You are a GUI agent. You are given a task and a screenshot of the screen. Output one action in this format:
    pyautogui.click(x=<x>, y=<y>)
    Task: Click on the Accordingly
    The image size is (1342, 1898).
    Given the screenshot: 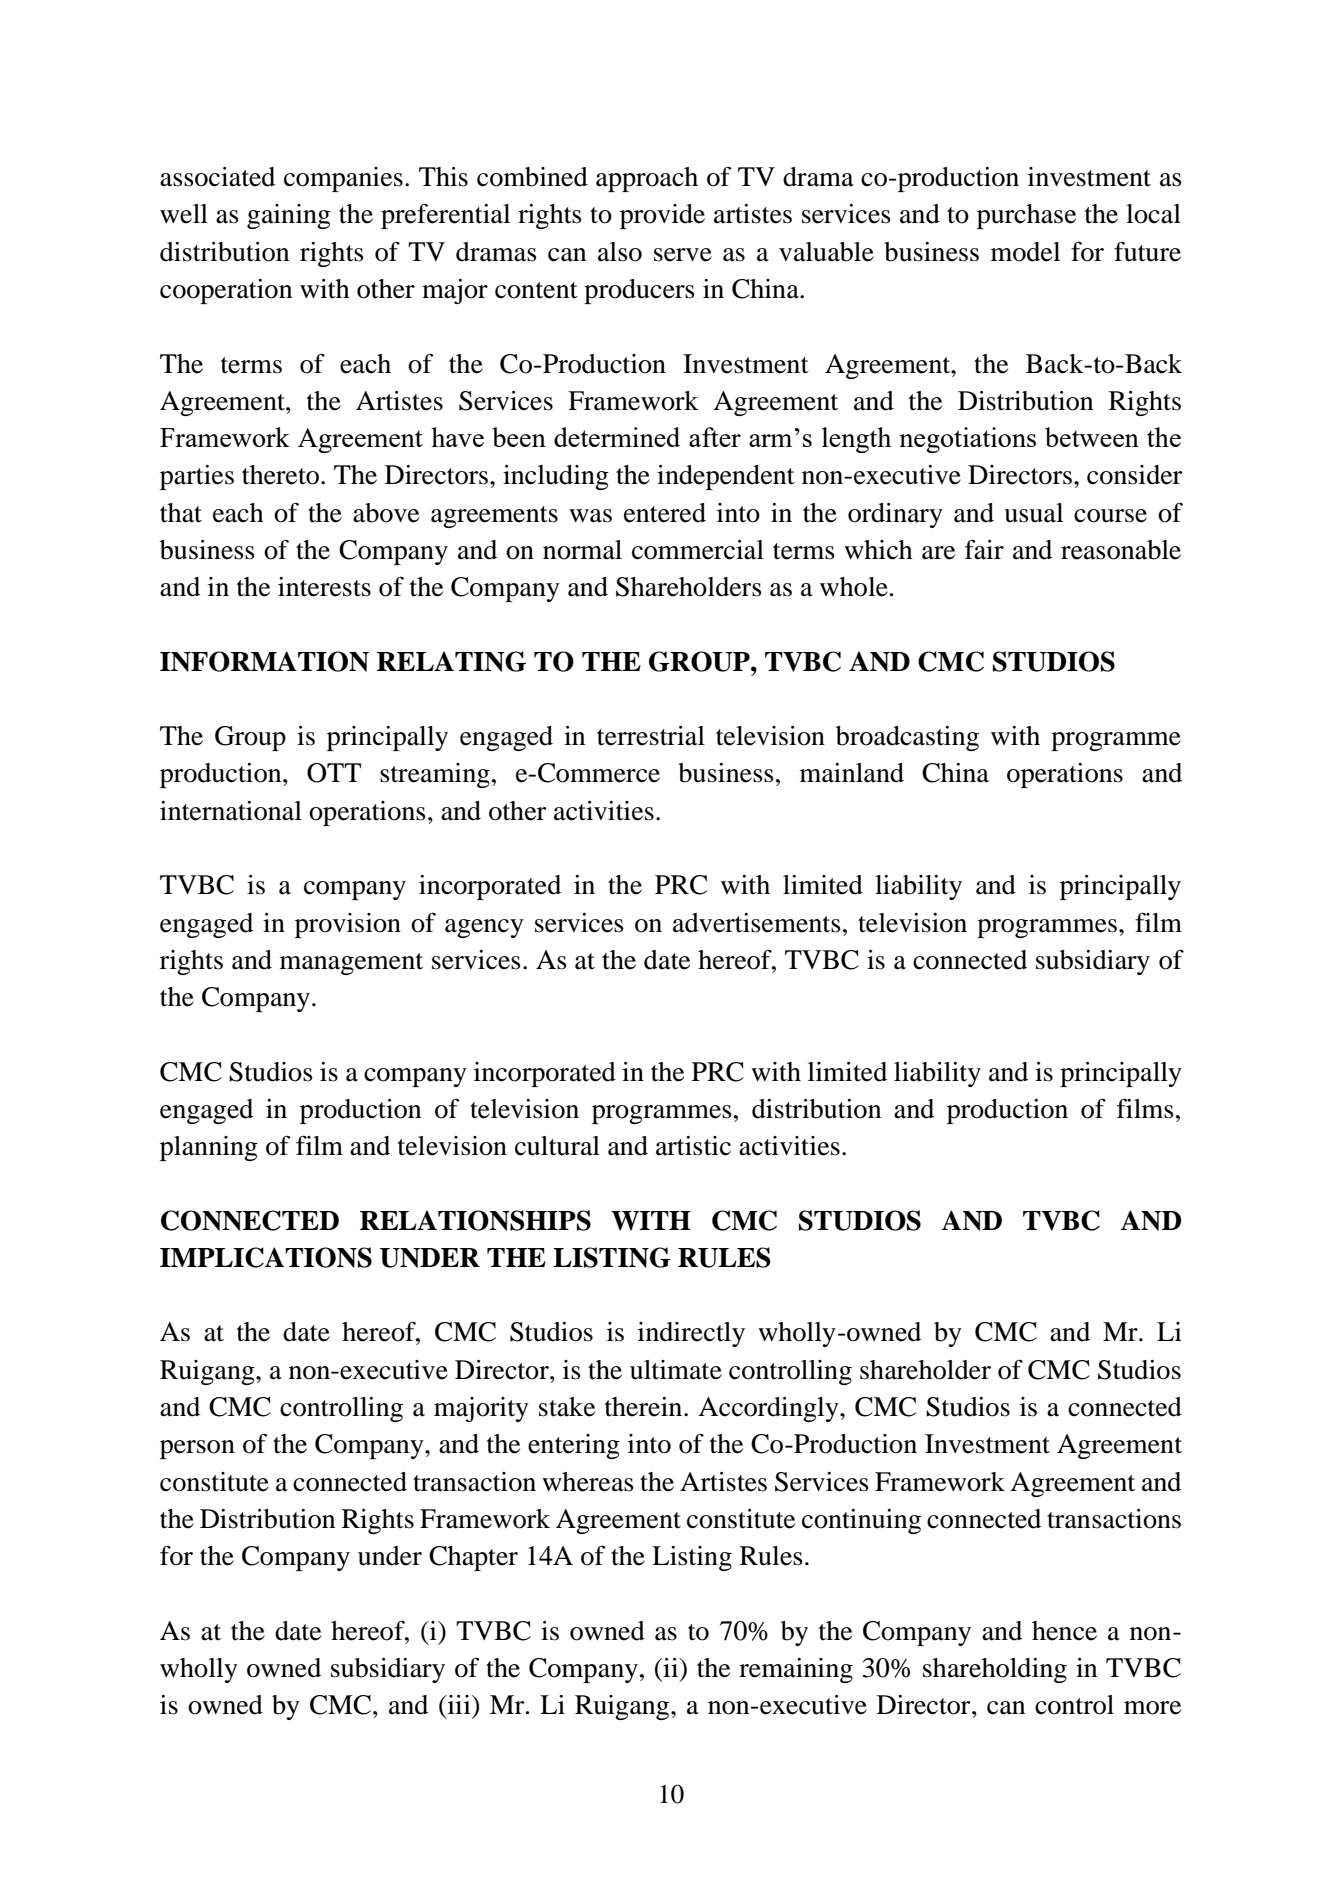 What is the action you would take?
    pyautogui.click(x=769, y=1409)
